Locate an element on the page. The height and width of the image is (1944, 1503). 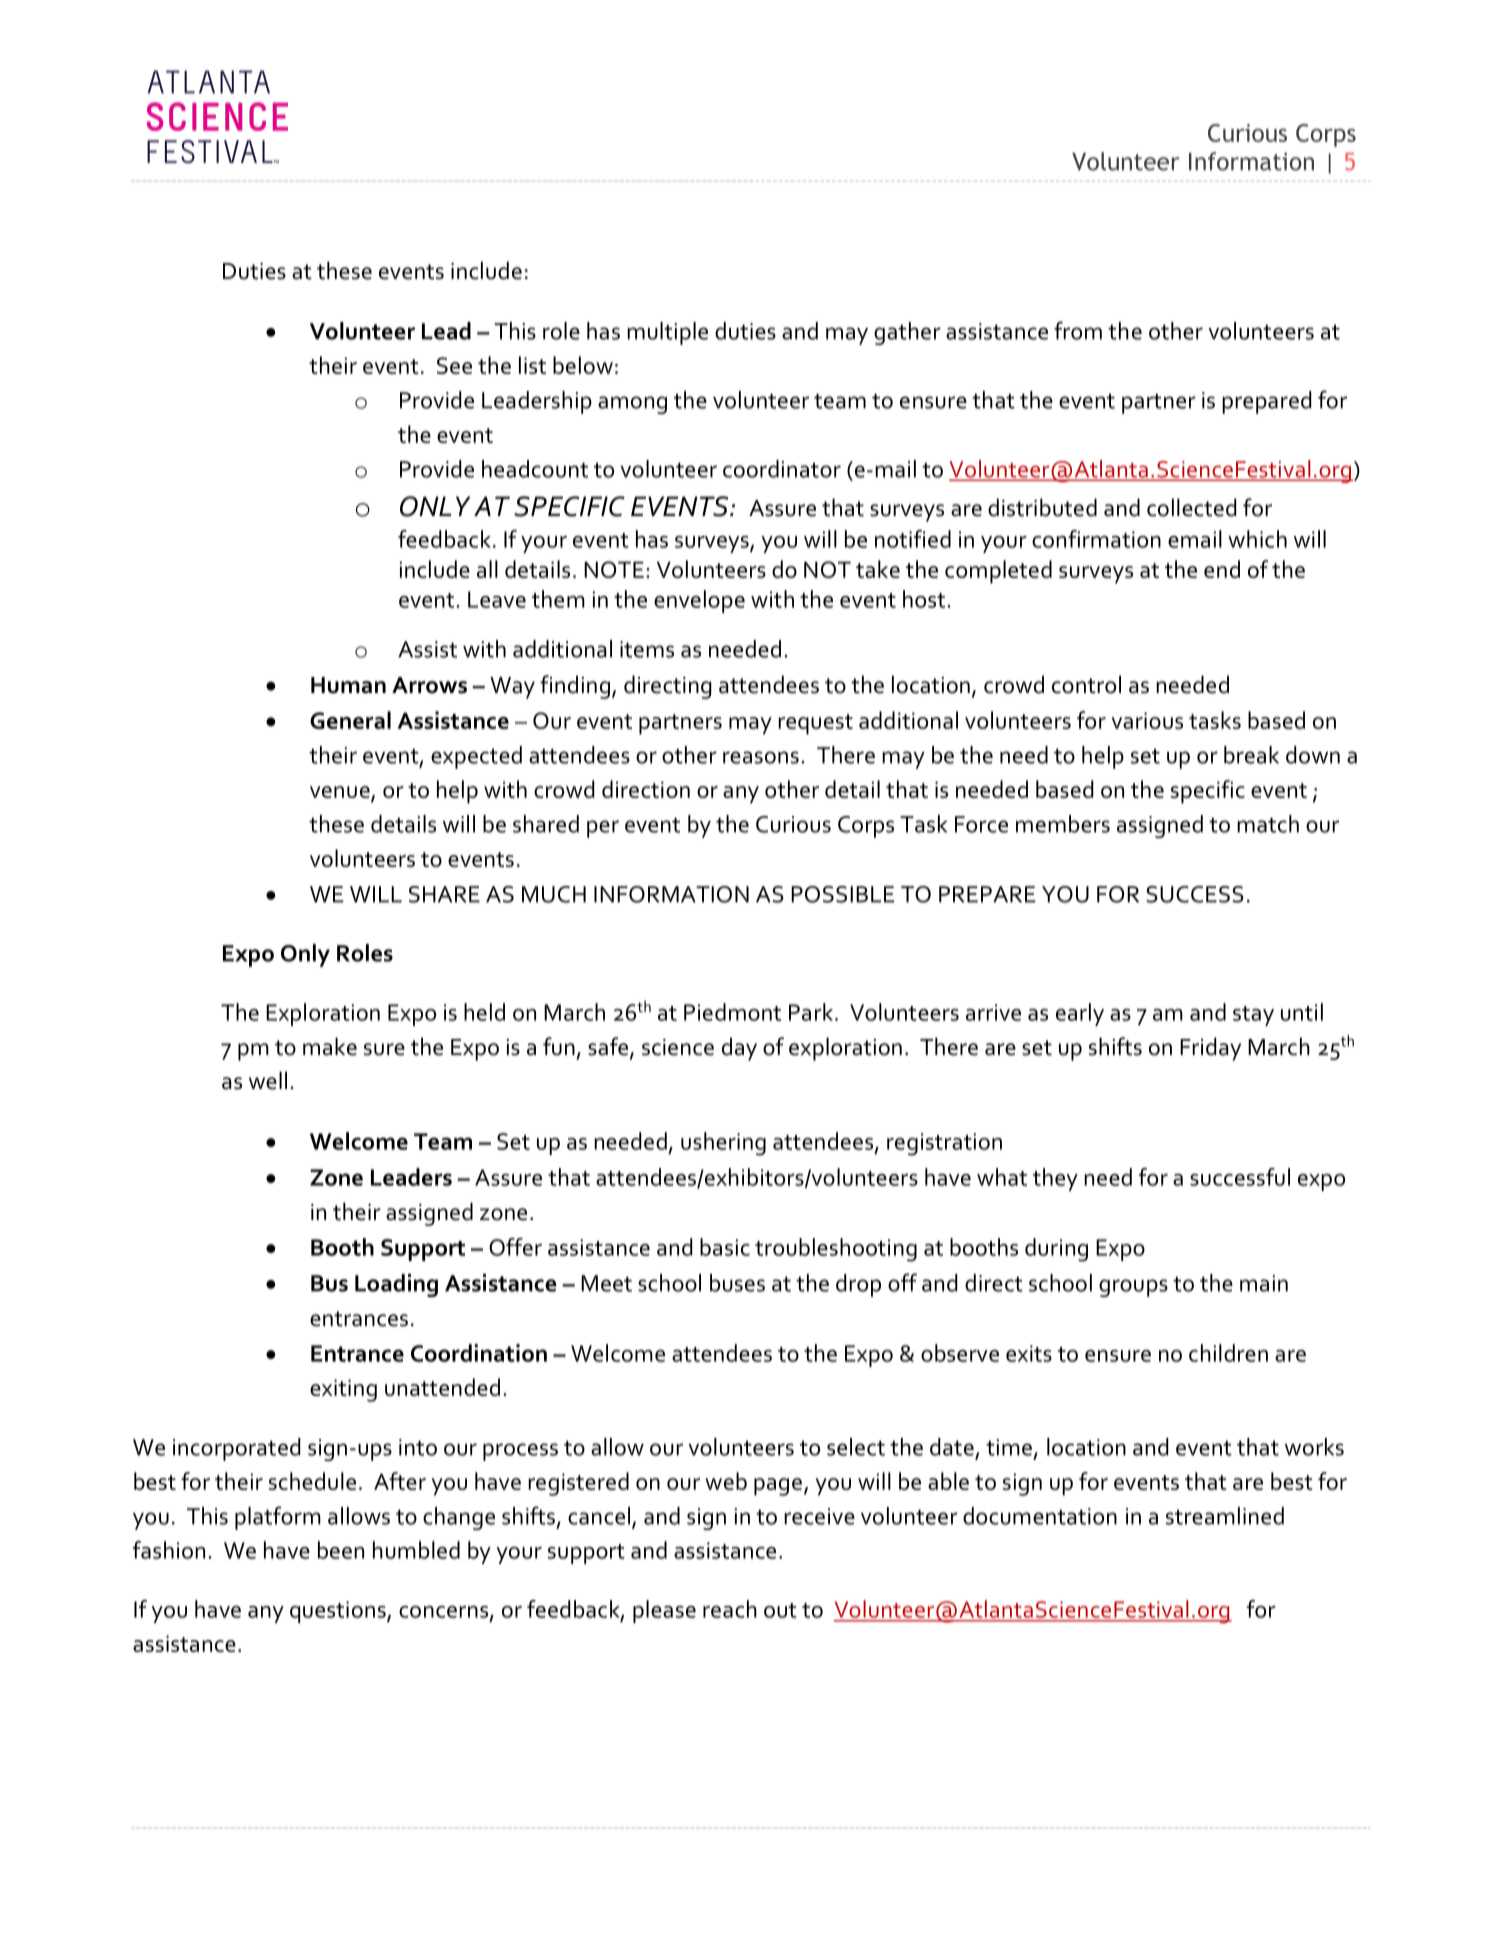
been is located at coordinates (341, 1550).
